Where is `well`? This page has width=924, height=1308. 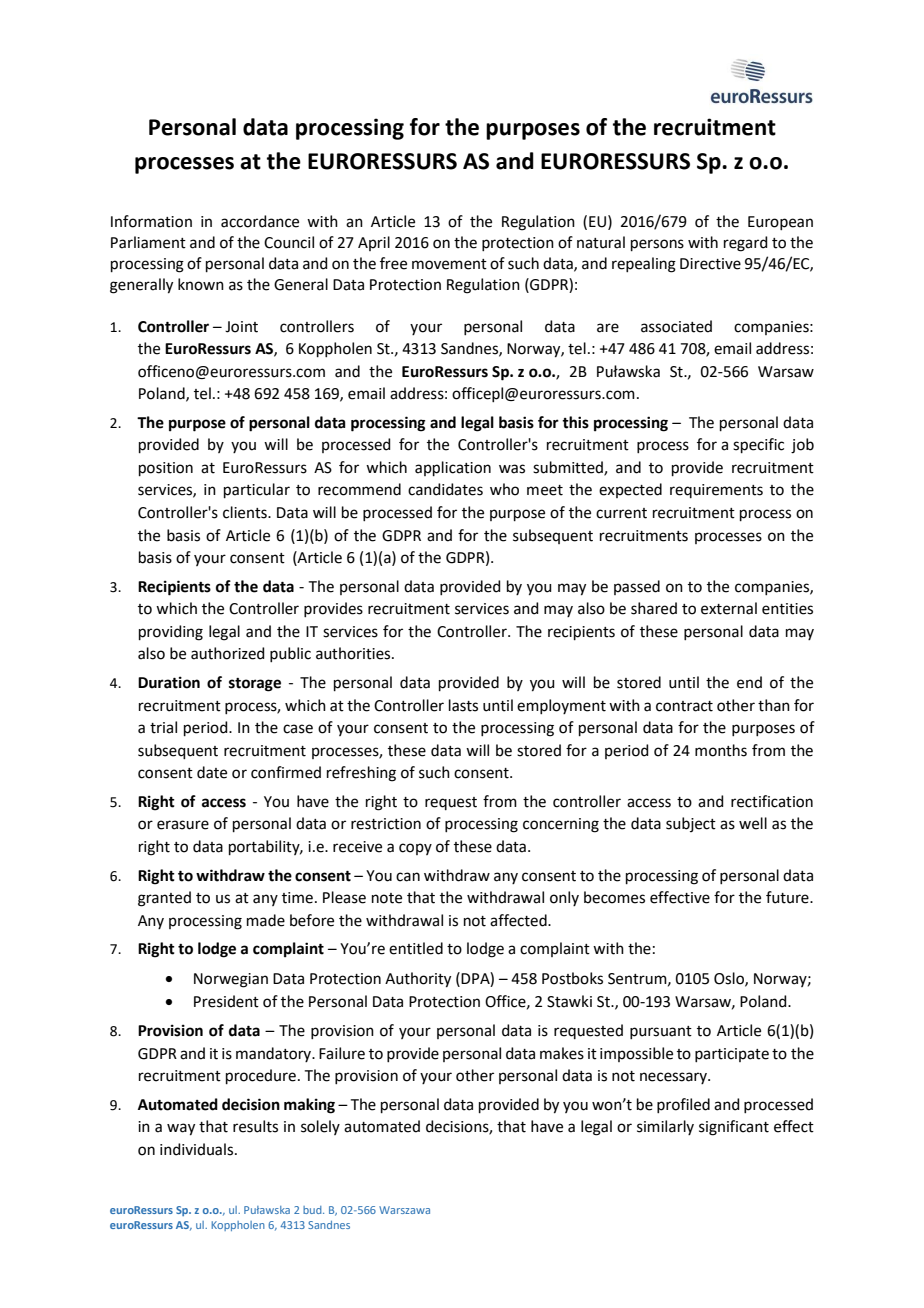 well is located at coordinates (753, 823).
